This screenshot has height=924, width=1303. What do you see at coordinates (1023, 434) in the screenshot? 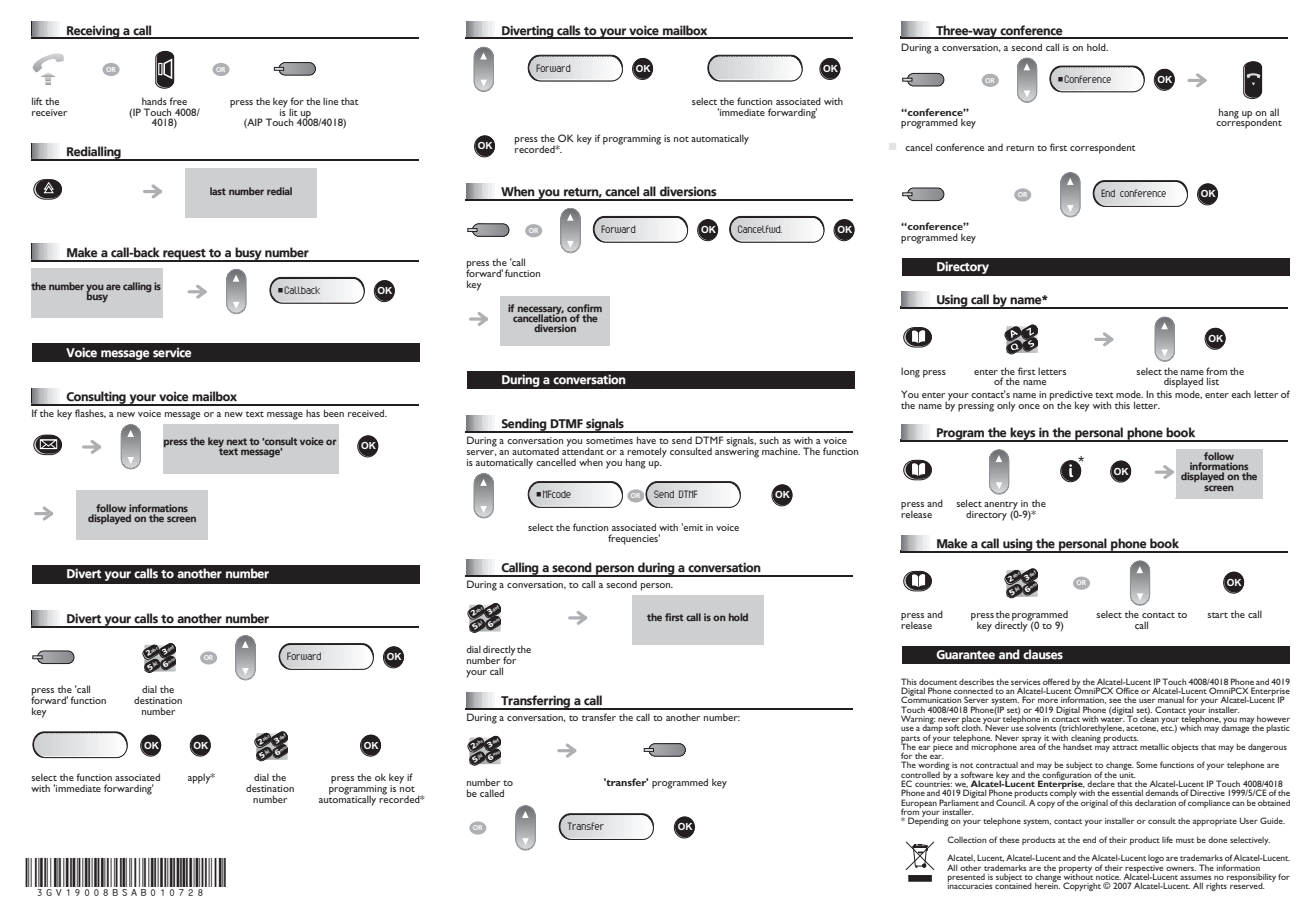
I see `keys` at bounding box center [1023, 434].
